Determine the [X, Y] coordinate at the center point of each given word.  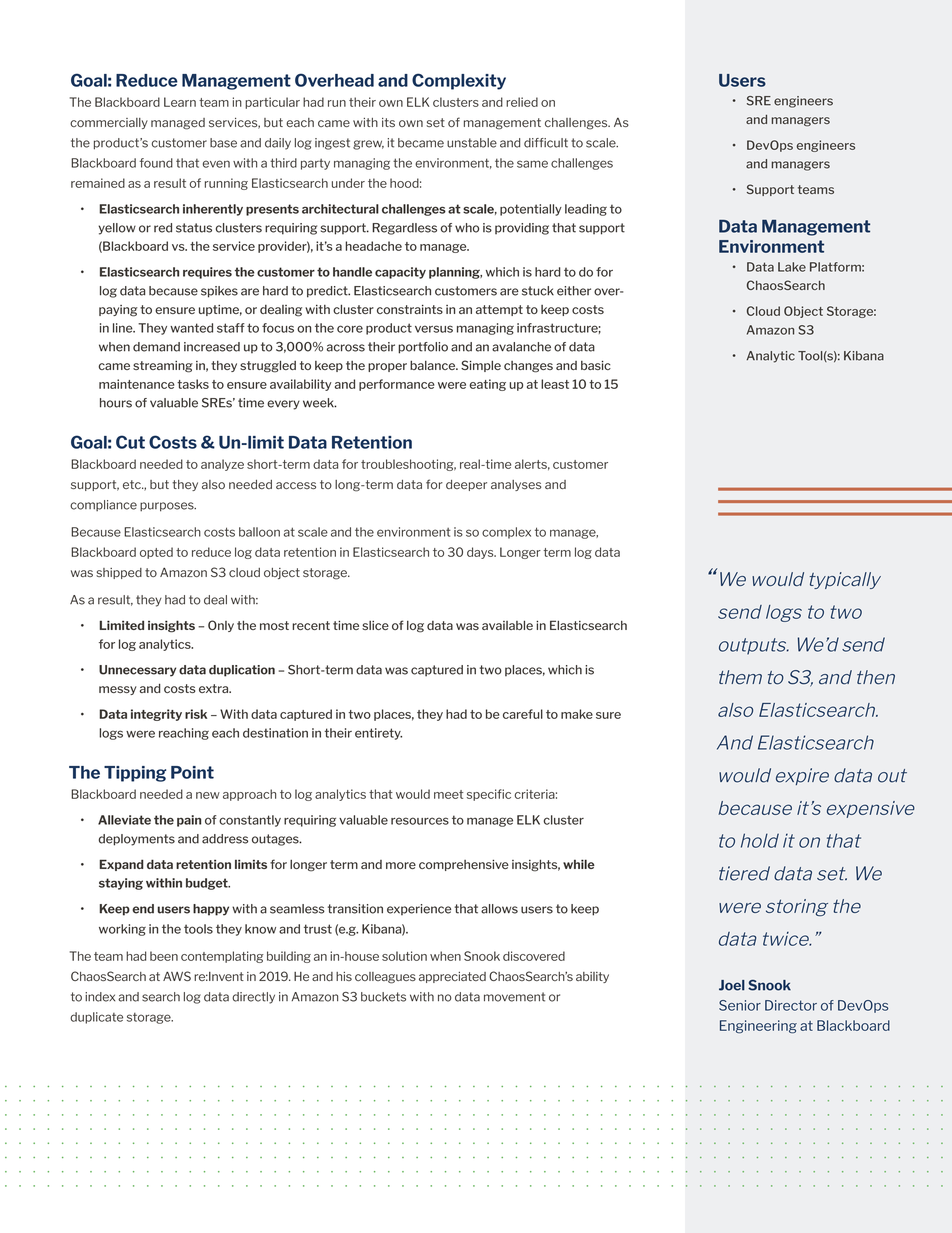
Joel [732, 985]
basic [596, 365]
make [577, 714]
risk [196, 714]
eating [487, 385]
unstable [472, 143]
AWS [177, 976]
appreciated [452, 977]
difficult [546, 143]
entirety [378, 734]
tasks [193, 384]
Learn [180, 102]
